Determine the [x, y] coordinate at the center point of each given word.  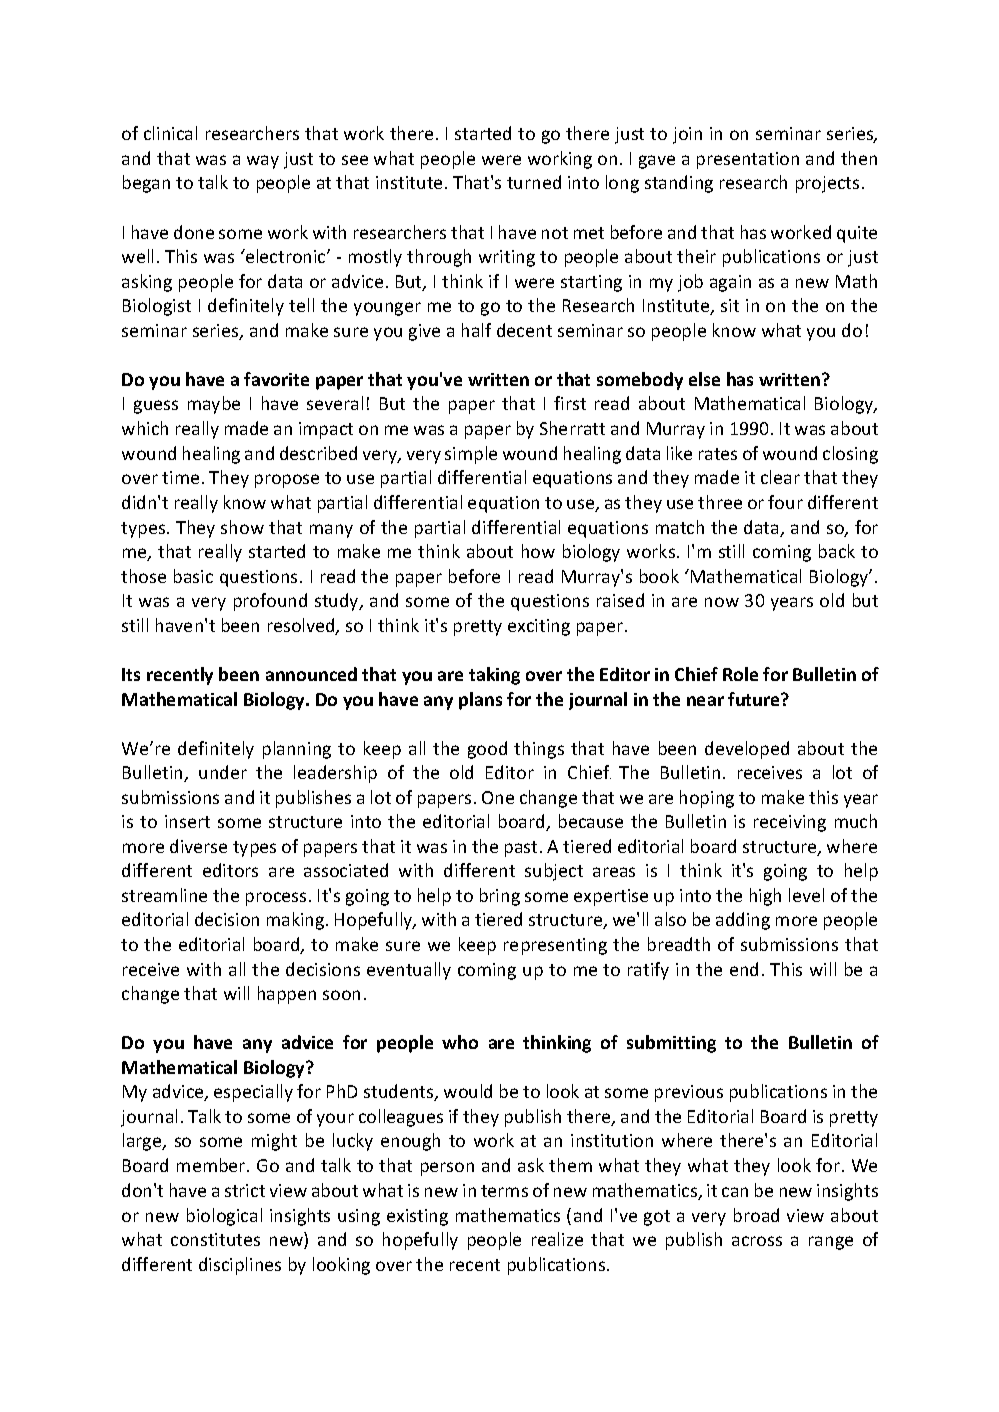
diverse [198, 846]
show [242, 527]
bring [500, 897]
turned [534, 182]
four [785, 502]
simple [471, 455]
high [765, 897]
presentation [748, 160]
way [263, 162]
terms [504, 1191]
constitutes [215, 1239]
